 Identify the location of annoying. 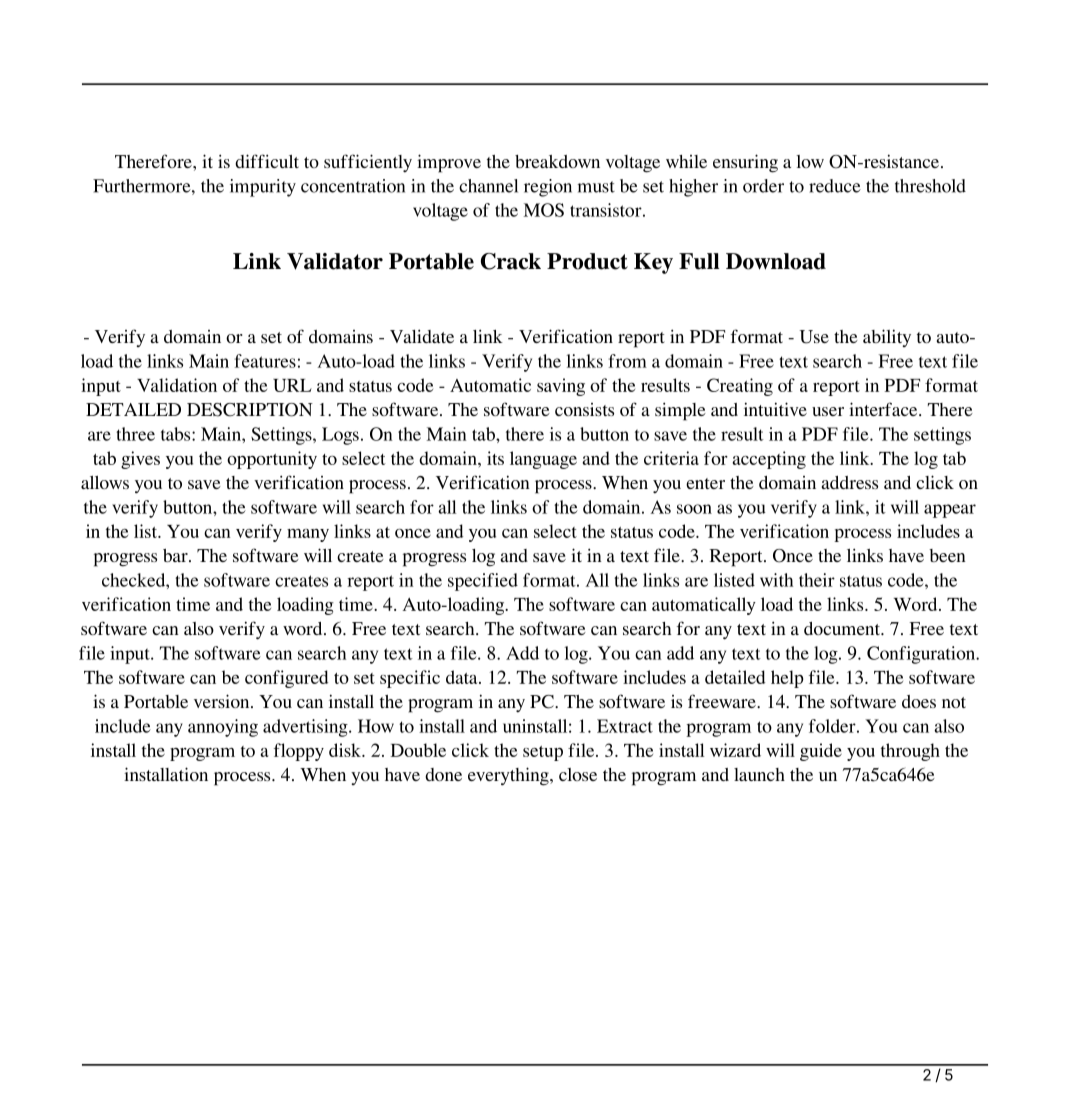
(223, 728).
